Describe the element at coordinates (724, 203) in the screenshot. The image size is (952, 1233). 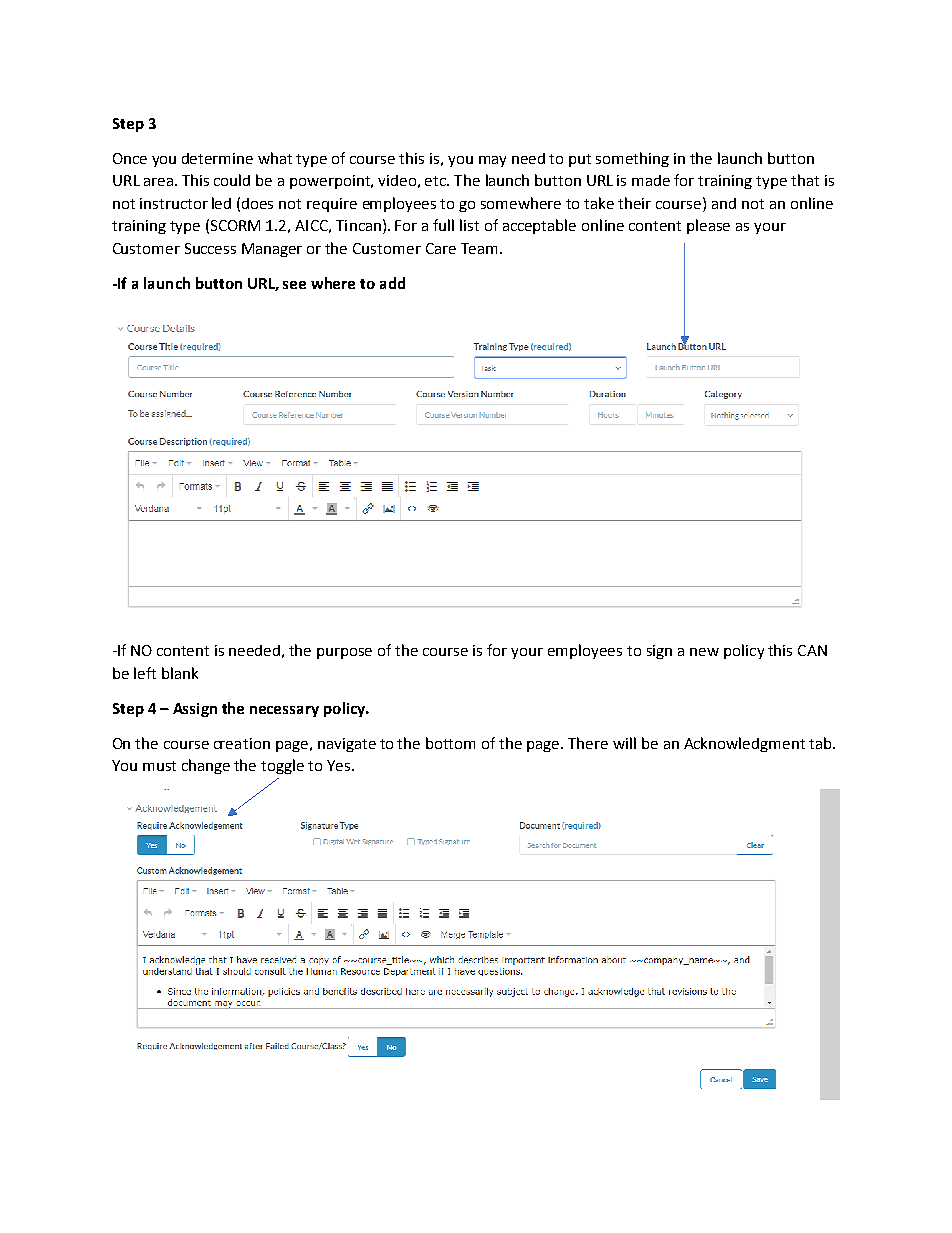
I see `and` at that location.
